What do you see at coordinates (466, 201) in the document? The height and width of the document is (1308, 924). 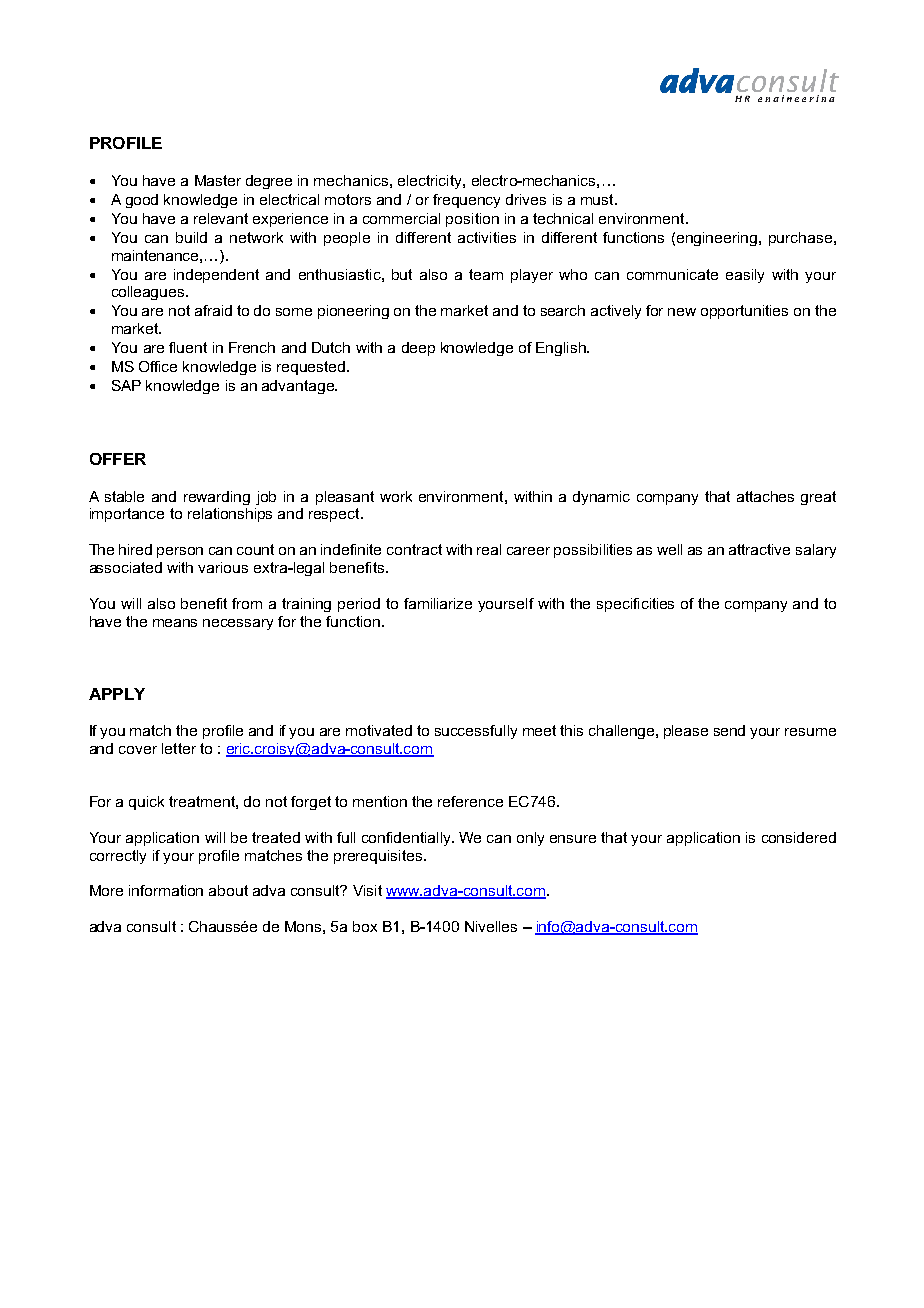 I see `frequency` at bounding box center [466, 201].
